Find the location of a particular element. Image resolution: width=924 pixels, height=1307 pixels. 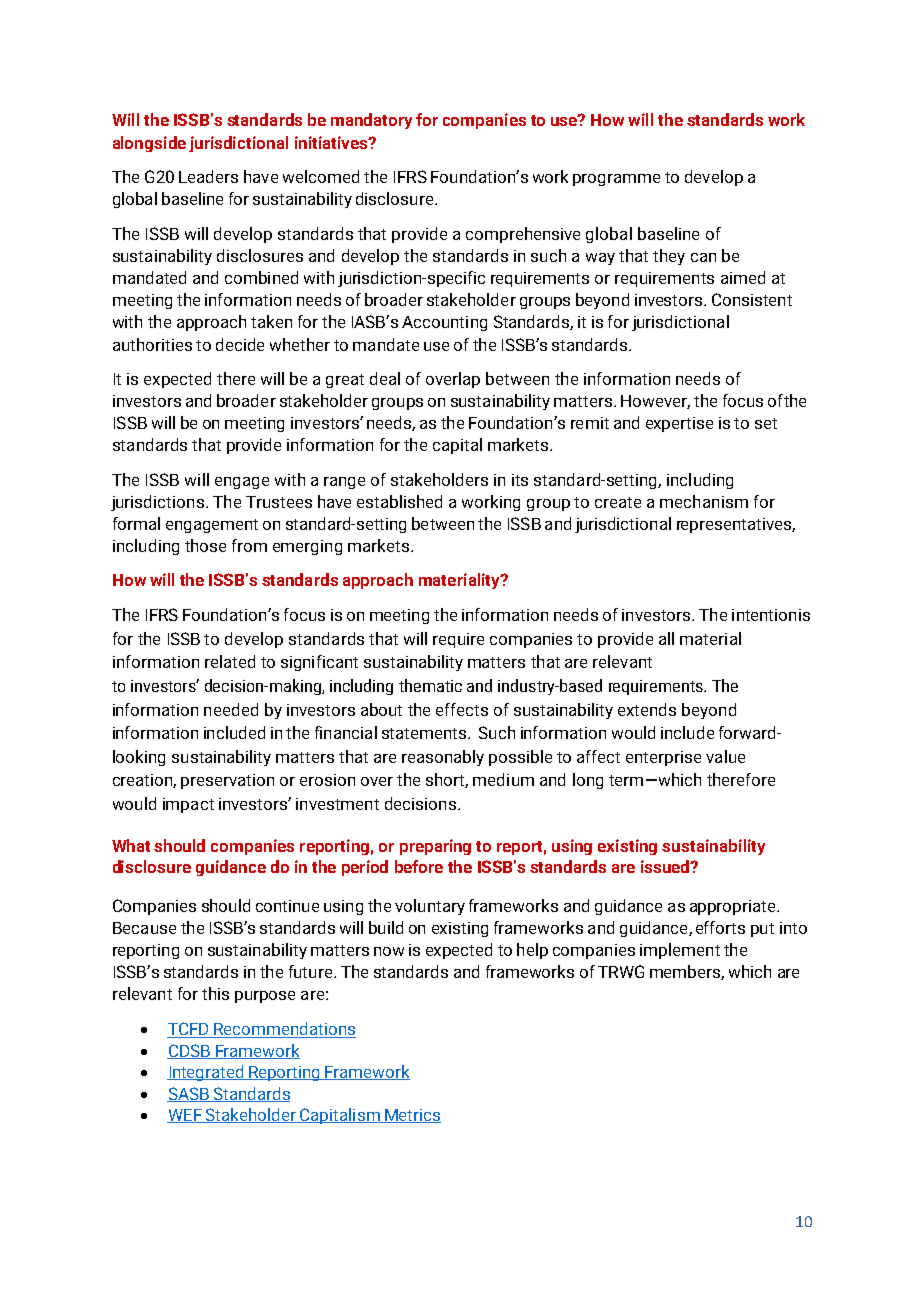

value is located at coordinates (725, 756).
